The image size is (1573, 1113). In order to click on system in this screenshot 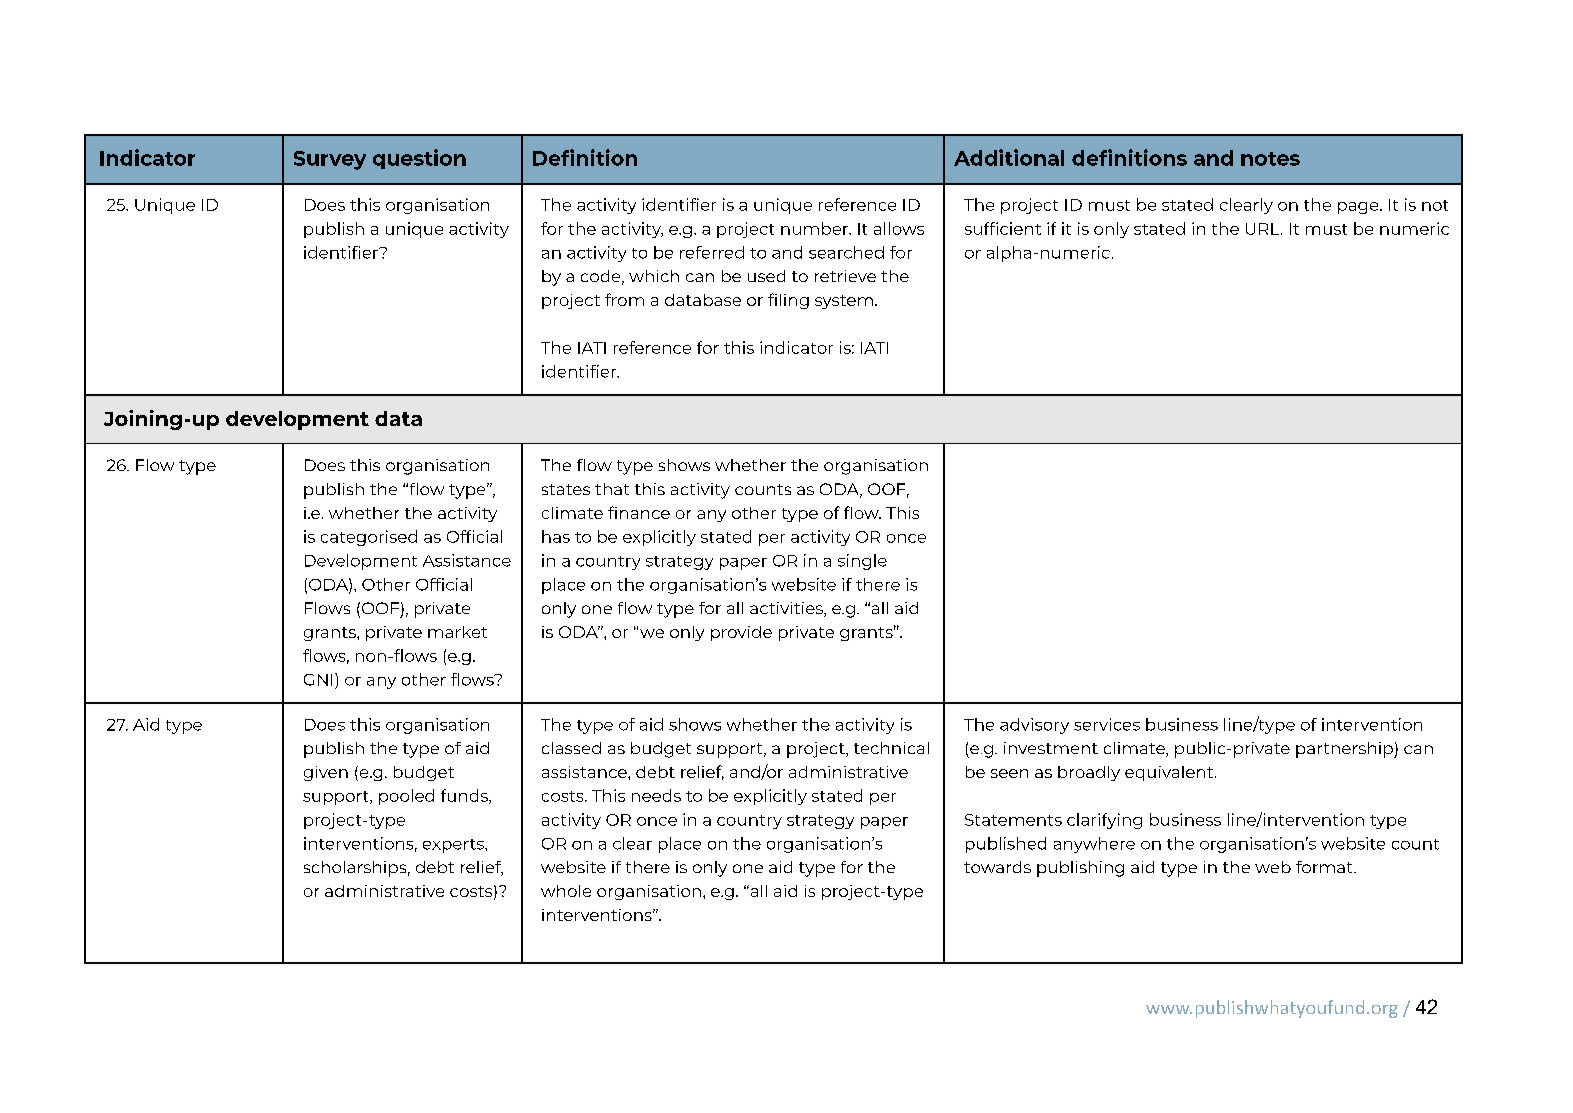, I will do `click(844, 302)`.
